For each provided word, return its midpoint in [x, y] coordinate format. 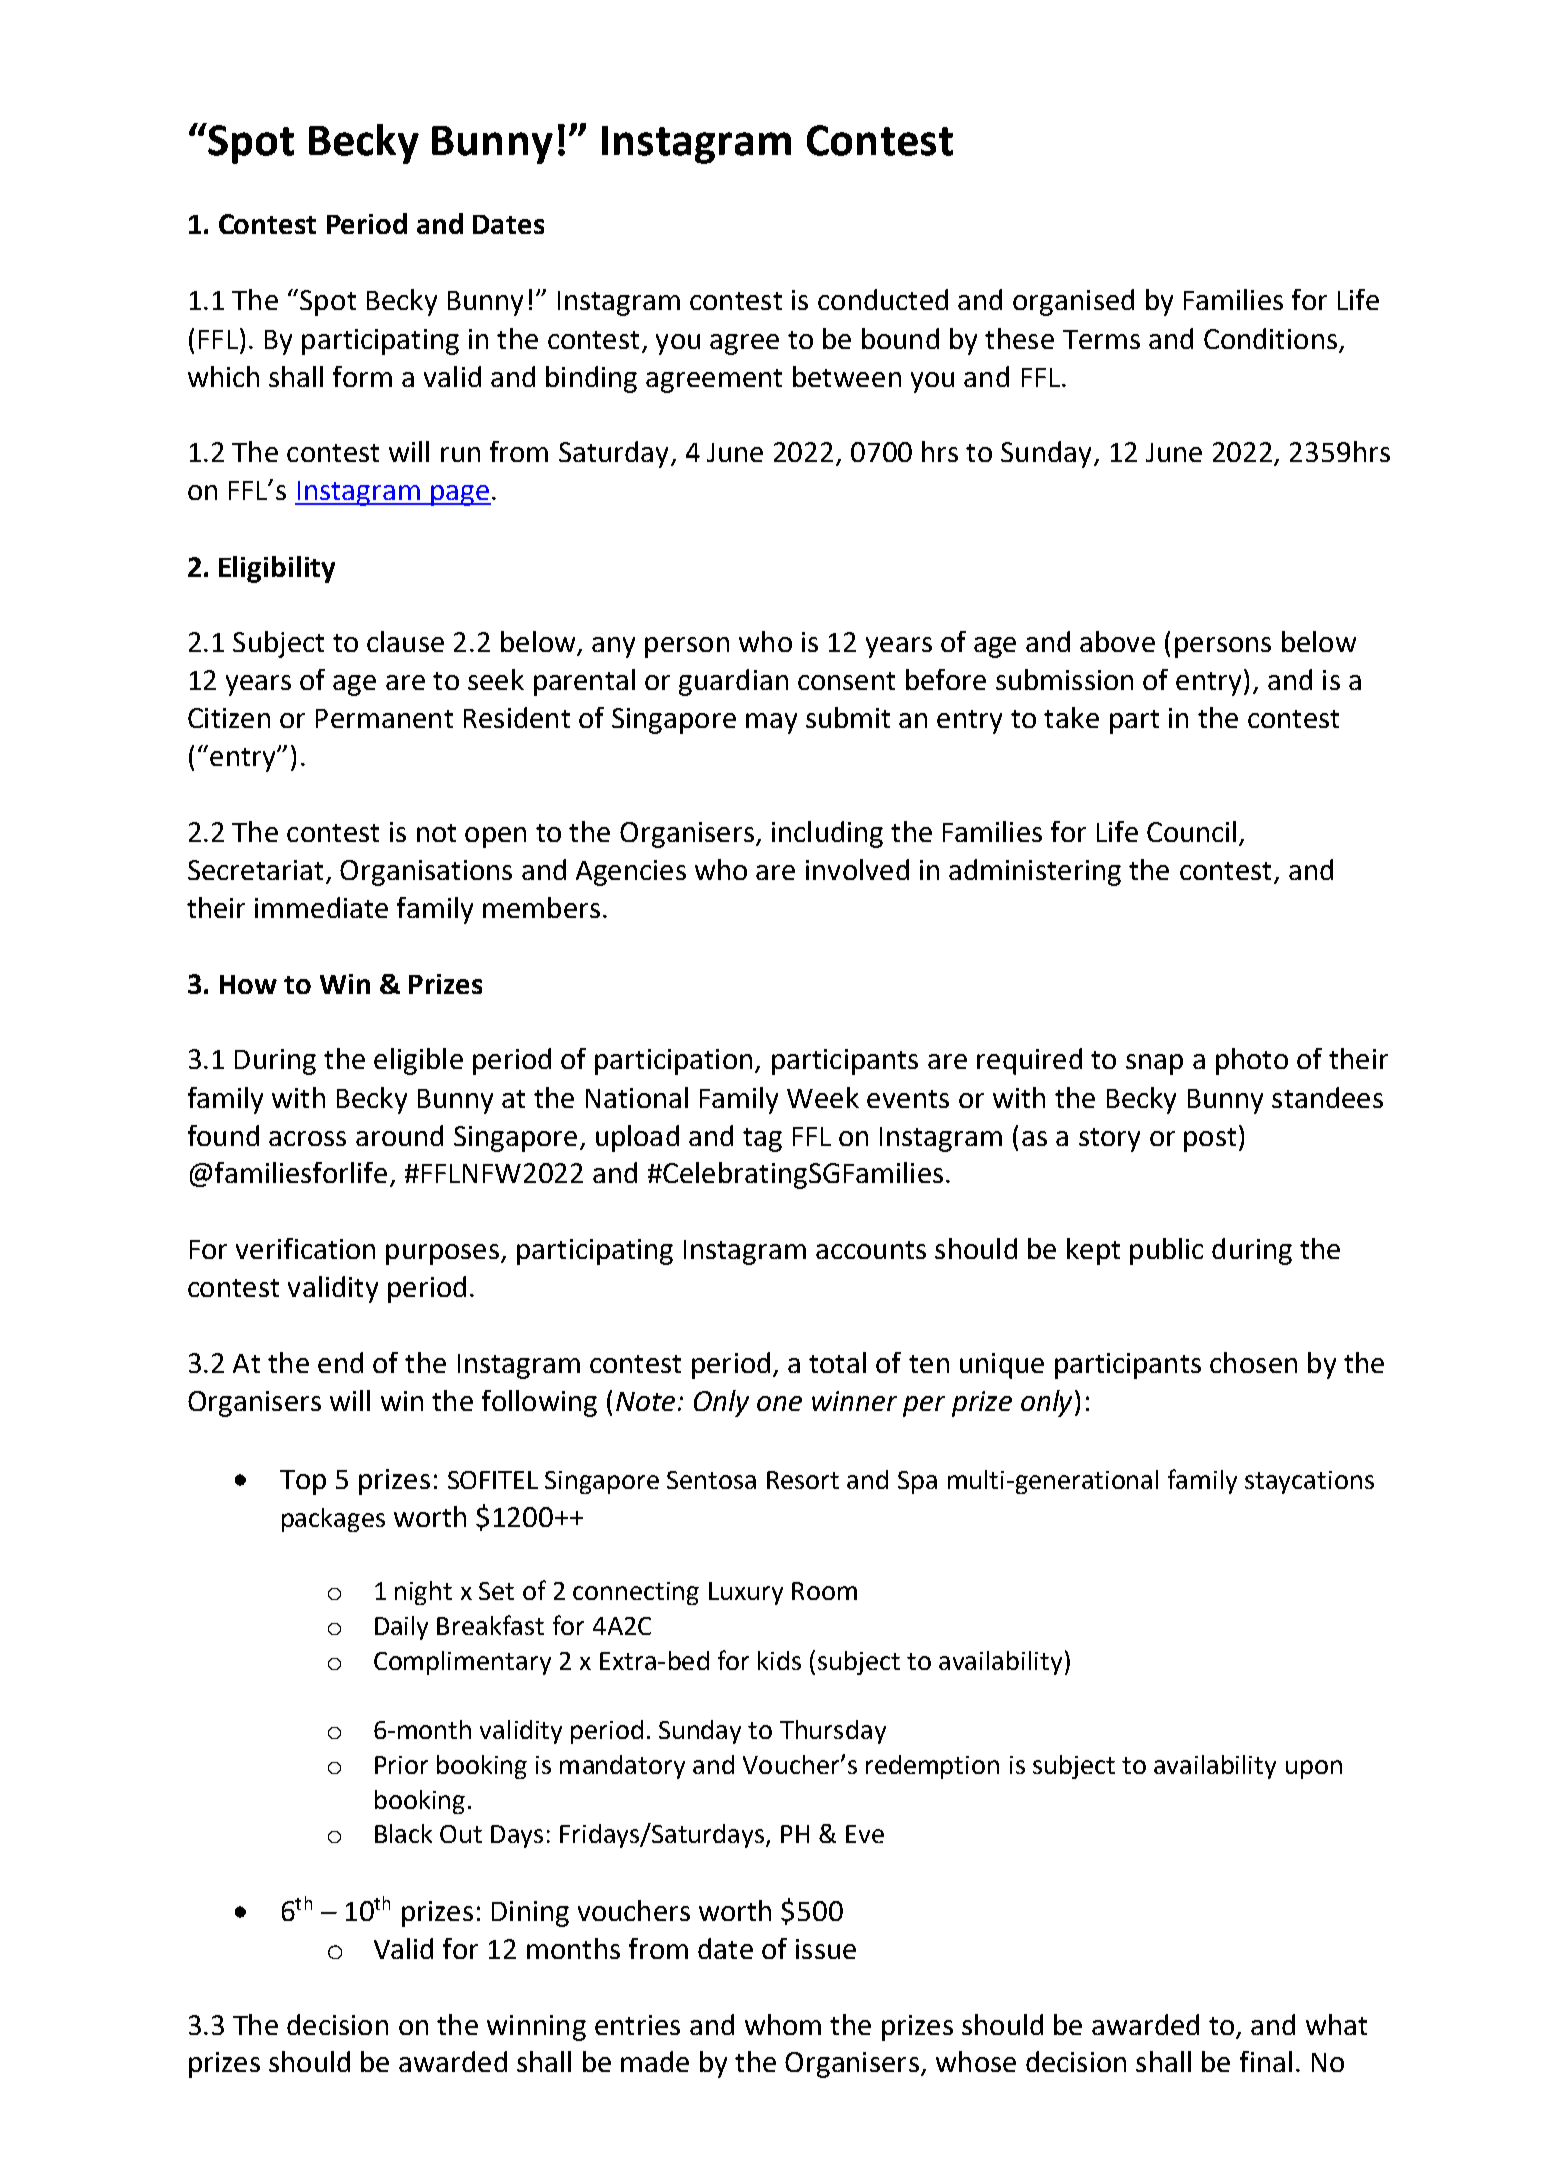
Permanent [384, 718]
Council [1191, 831]
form [362, 376]
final [1266, 2061]
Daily [401, 1628]
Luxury [746, 1593]
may [771, 723]
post [1210, 1140]
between [847, 376]
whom [783, 2024]
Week [823, 1097]
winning [536, 2028]
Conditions [1270, 338]
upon [1314, 1769]
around [399, 1135]
